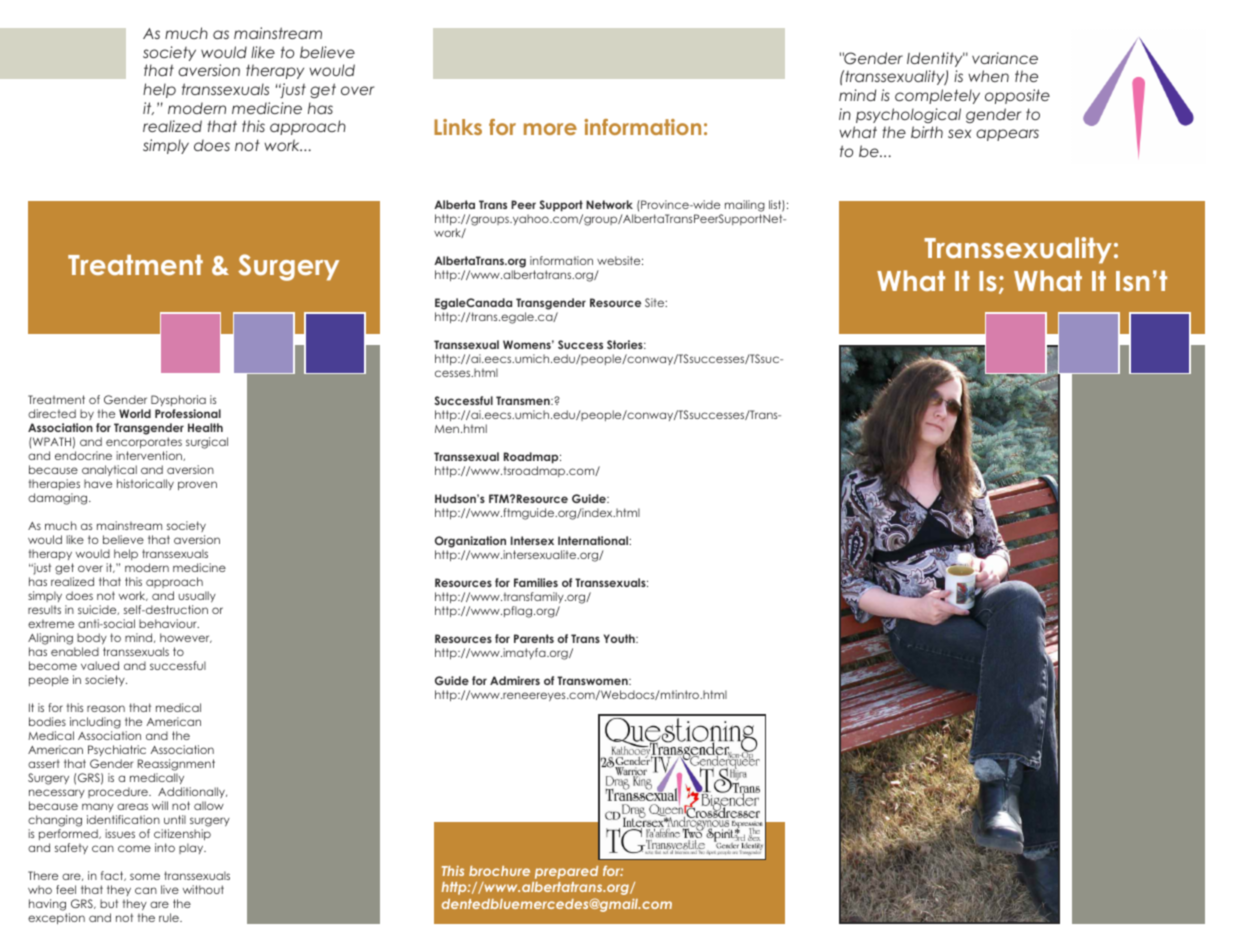 Image resolution: width=1233 pixels, height=952 pixels. Describe the element at coordinates (927, 132) in the document. I see `birth` at that location.
